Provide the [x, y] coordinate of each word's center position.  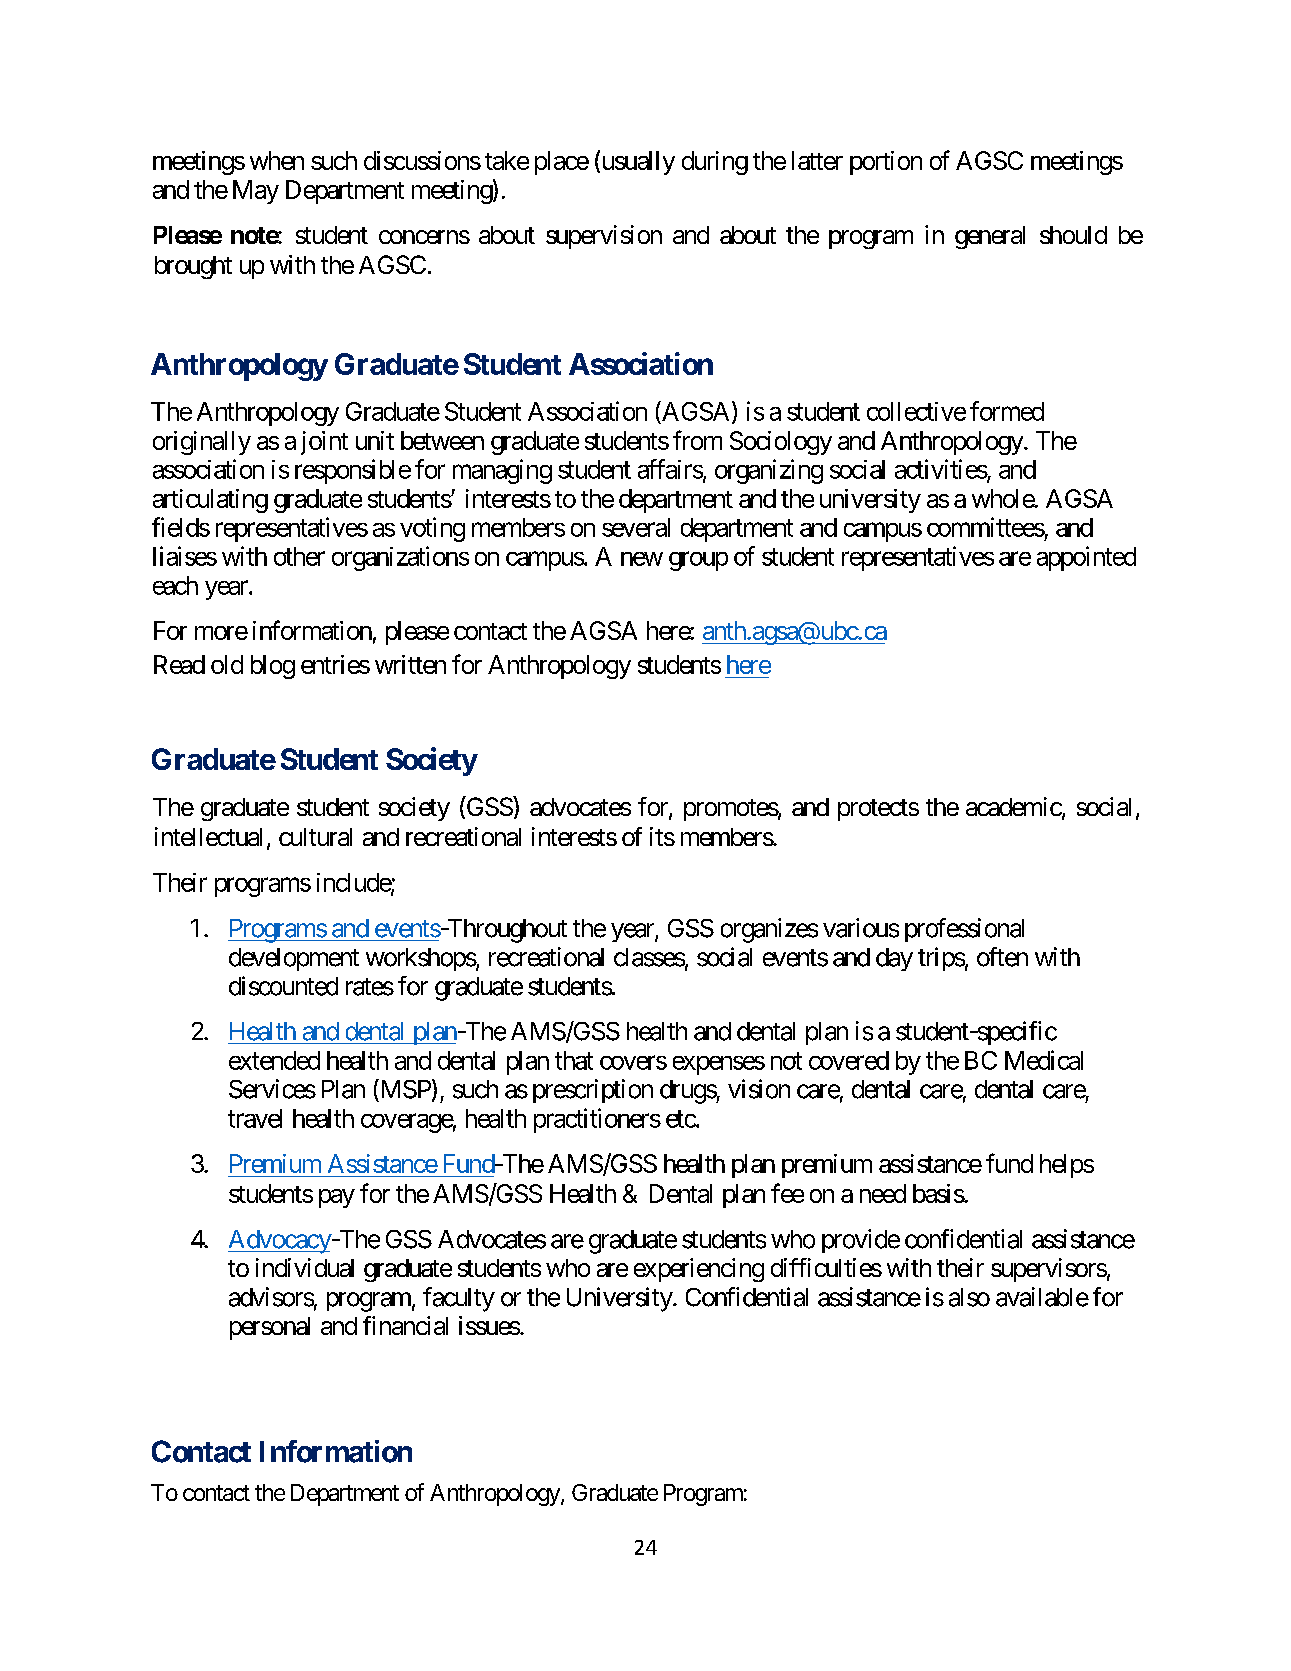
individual [305, 1267]
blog [273, 667]
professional [964, 930]
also [969, 1297]
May [256, 192]
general [990, 237]
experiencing [699, 1270]
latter [817, 160]
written [410, 664]
